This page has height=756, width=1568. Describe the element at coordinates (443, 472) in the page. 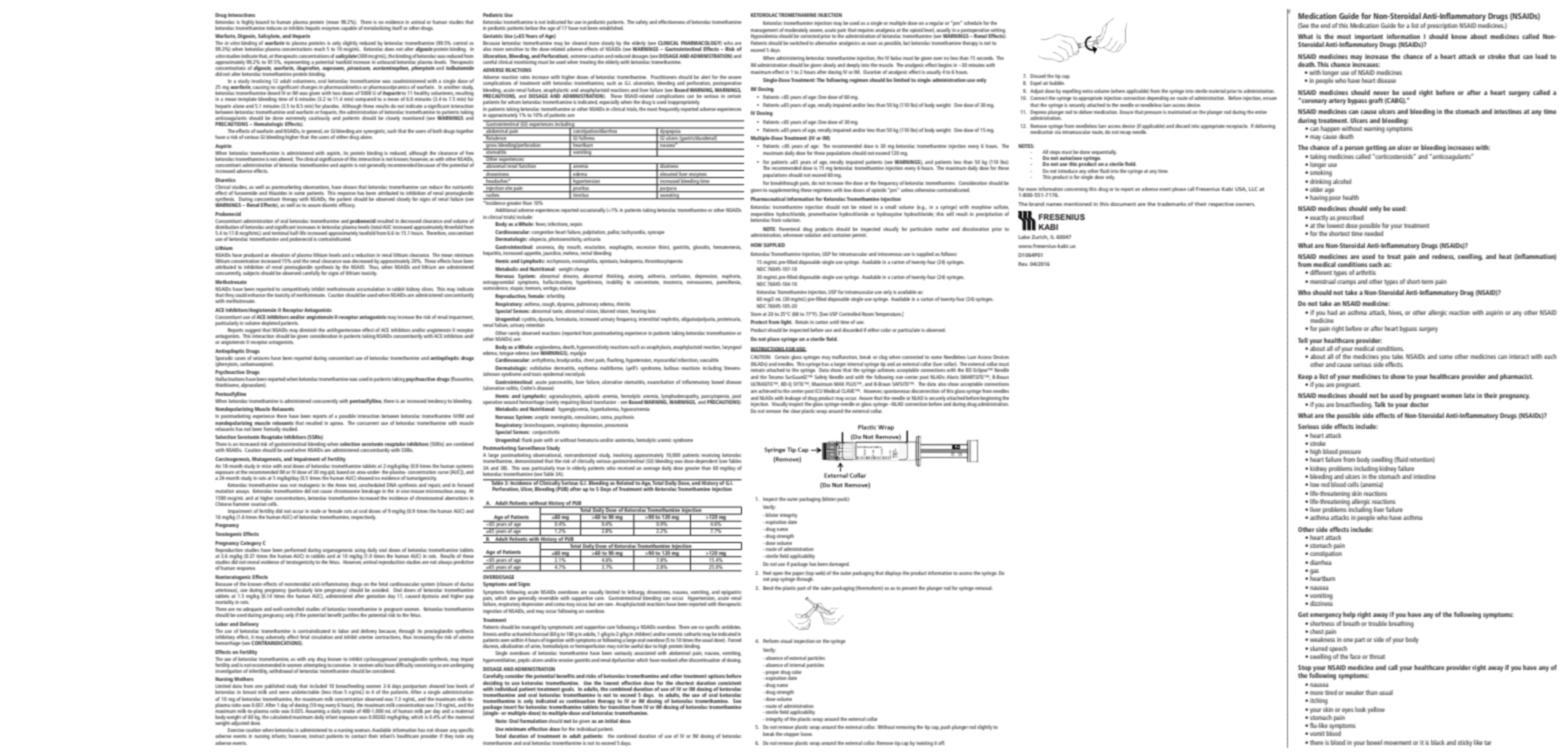

I see `curve` at that location.
